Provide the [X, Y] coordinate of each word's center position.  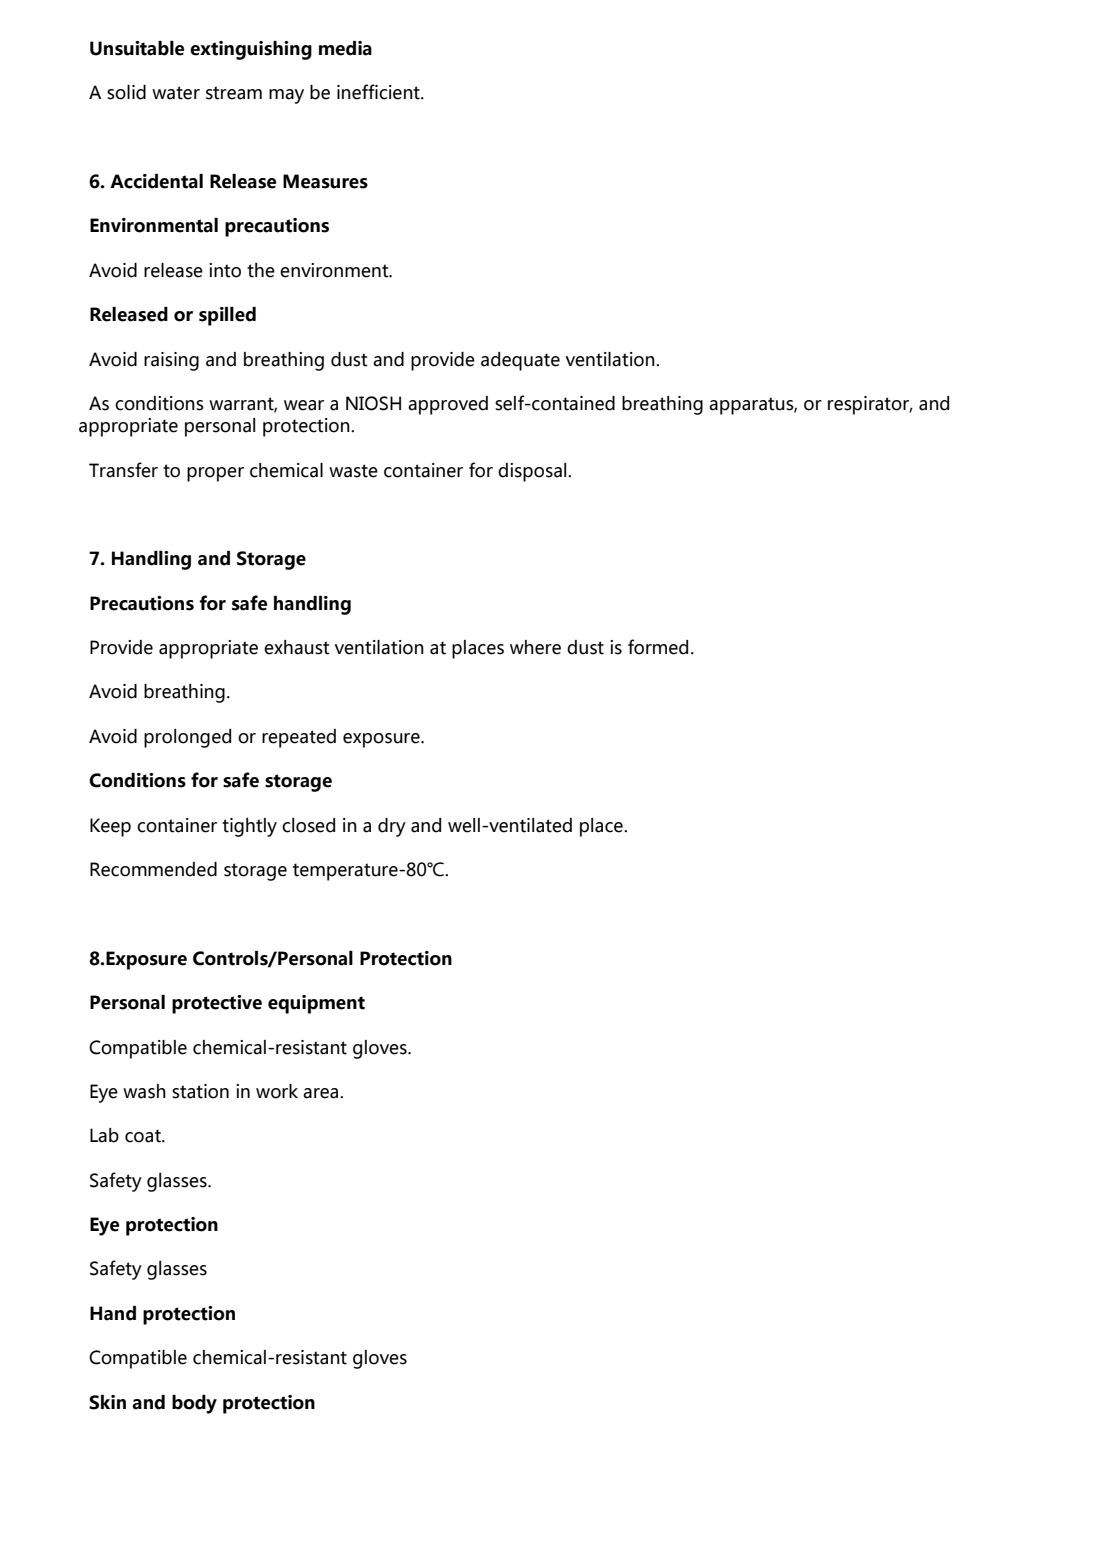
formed [658, 647]
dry [392, 827]
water [176, 93]
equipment [316, 1004]
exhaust [297, 647]
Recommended [153, 869]
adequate [520, 361]
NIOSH [373, 403]
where [535, 647]
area [322, 1093]
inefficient [379, 92]
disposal [533, 472]
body [194, 1404]
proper [215, 474]
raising [171, 361]
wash [144, 1091]
